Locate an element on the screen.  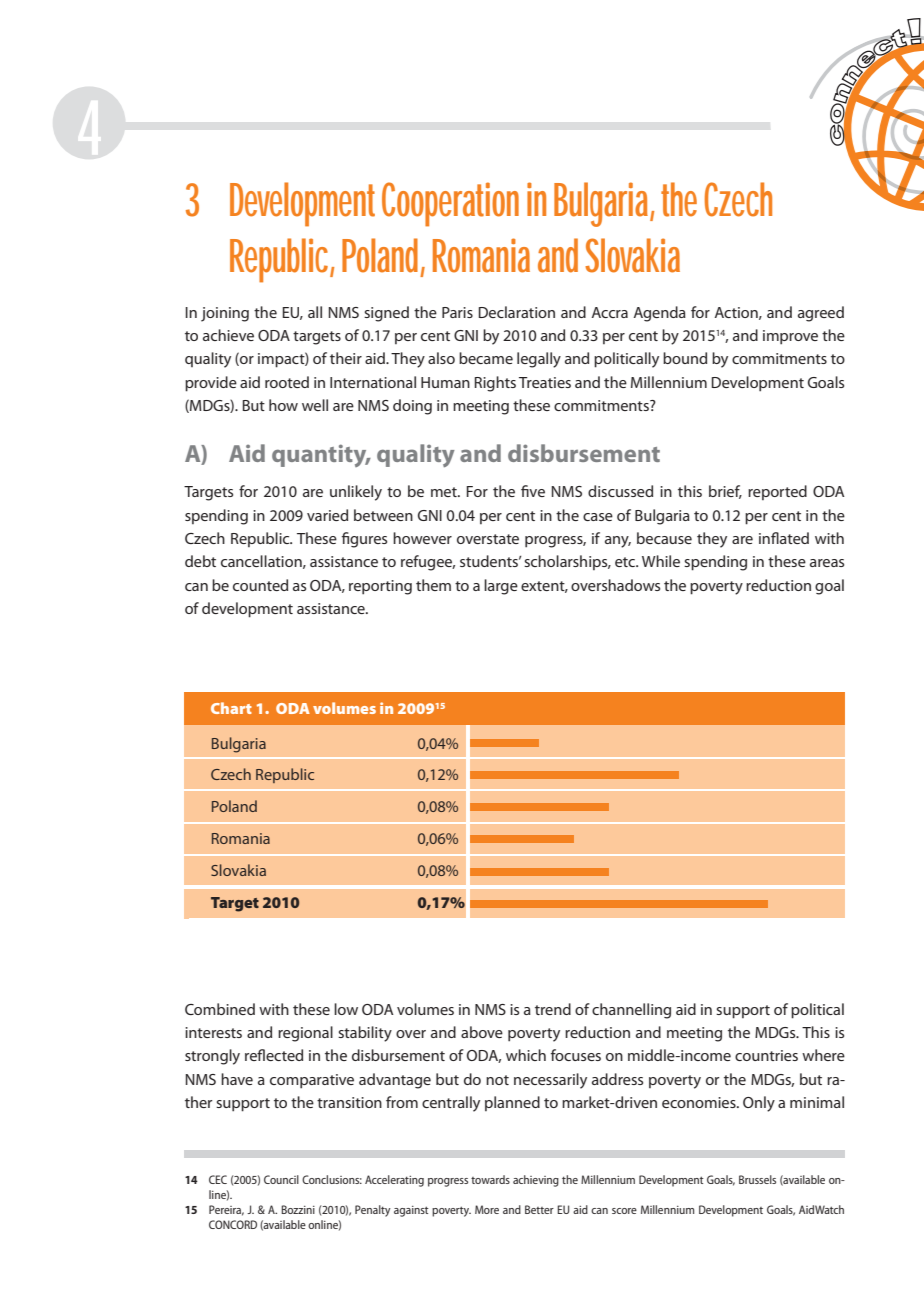
large is located at coordinates (501, 587).
